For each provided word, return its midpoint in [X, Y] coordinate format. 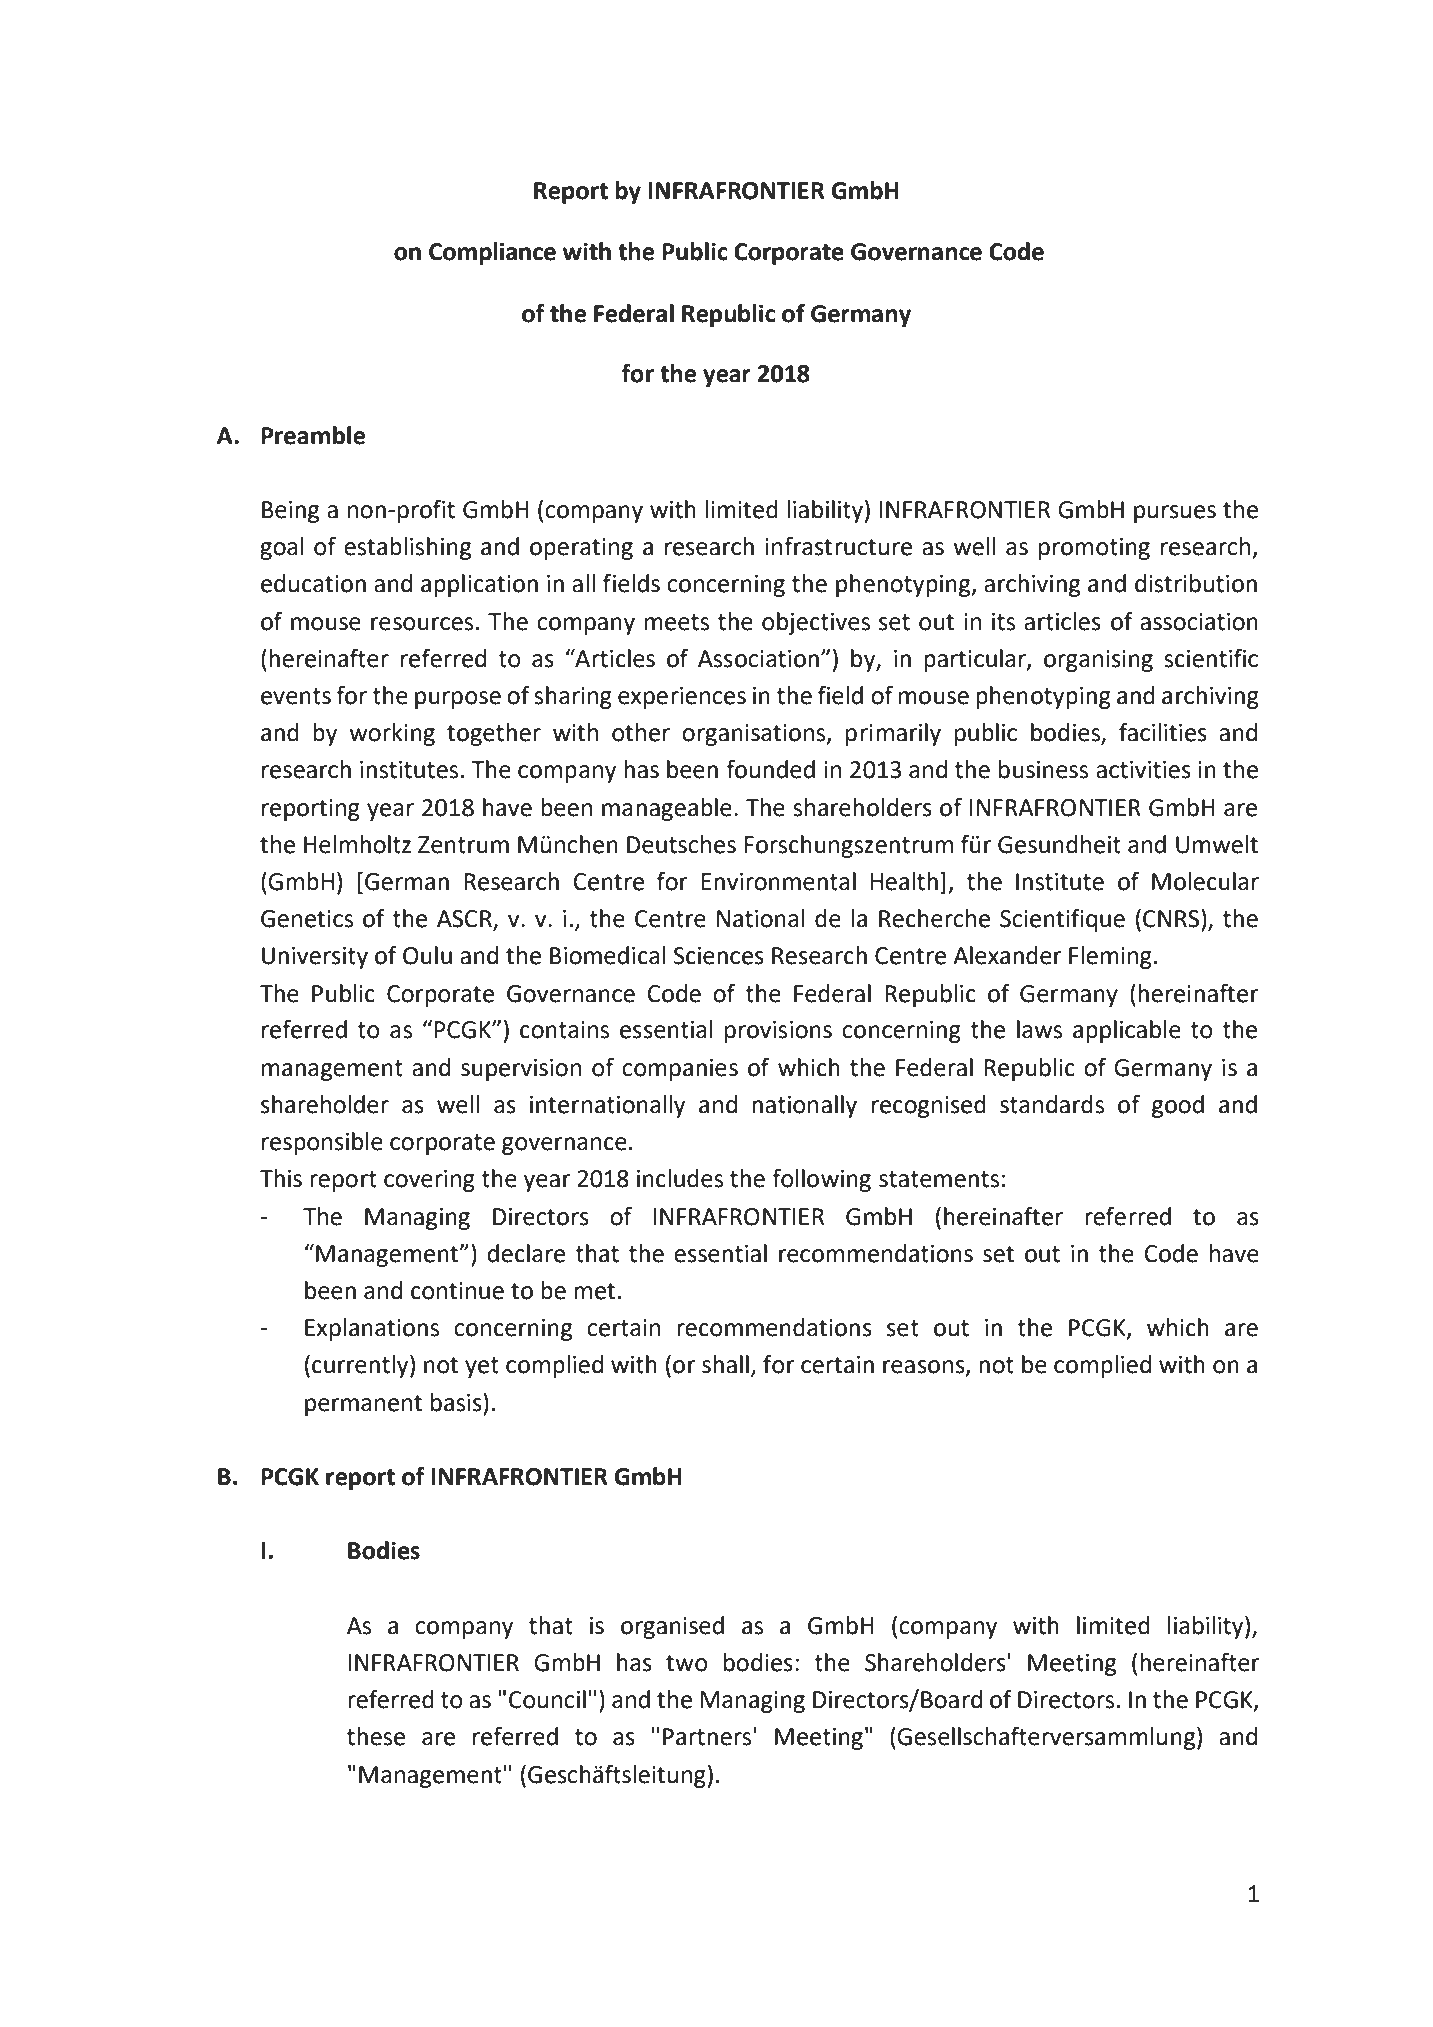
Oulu [427, 955]
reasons [925, 1368]
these [376, 1736]
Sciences [719, 956]
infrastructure [838, 546]
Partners [708, 1736]
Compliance [492, 253]
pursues [1175, 514]
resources [422, 624]
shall [725, 1364]
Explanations [372, 1329]
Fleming [1110, 957]
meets [677, 622]
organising [1098, 661]
